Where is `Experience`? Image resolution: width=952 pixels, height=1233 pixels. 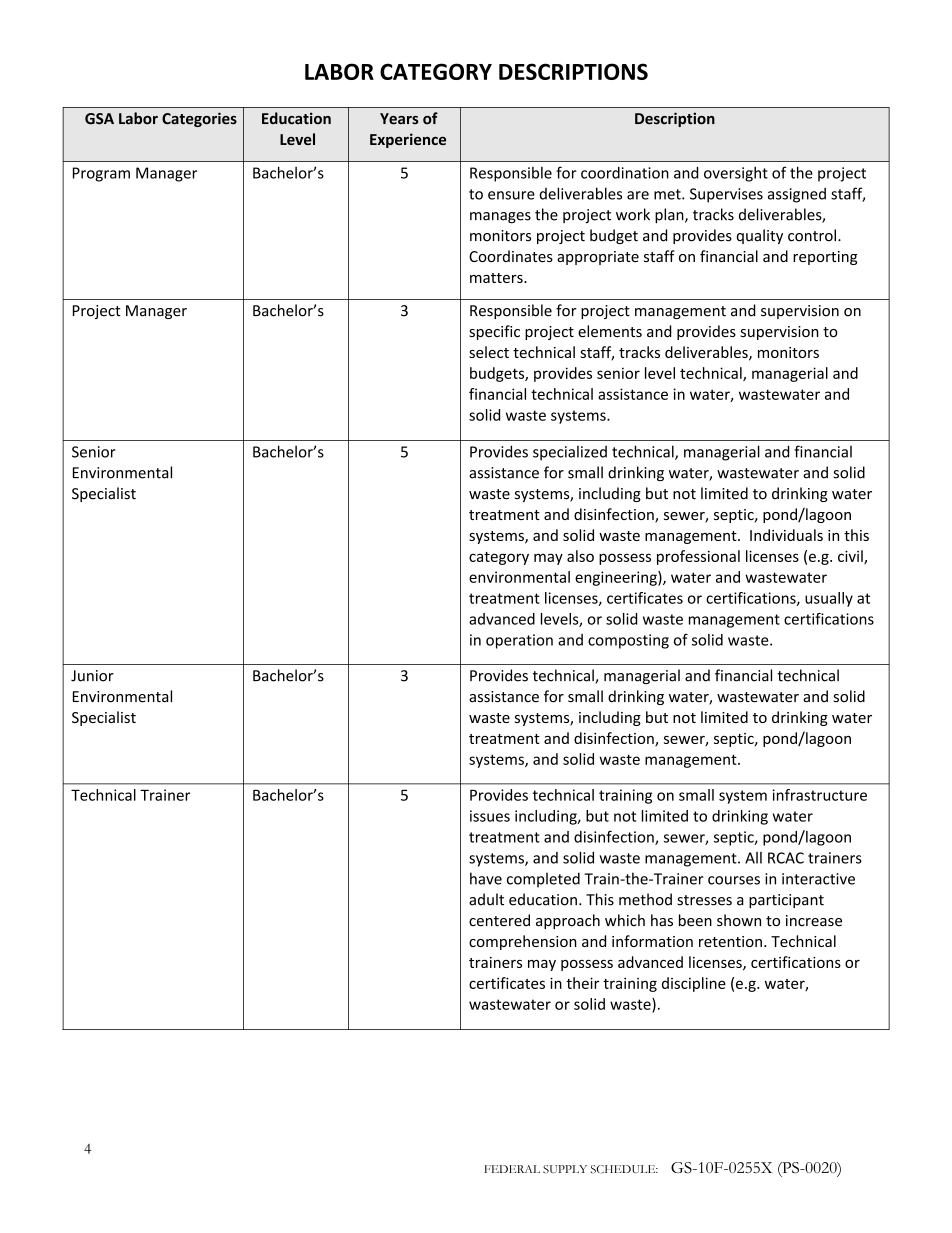 Experience is located at coordinates (408, 140).
